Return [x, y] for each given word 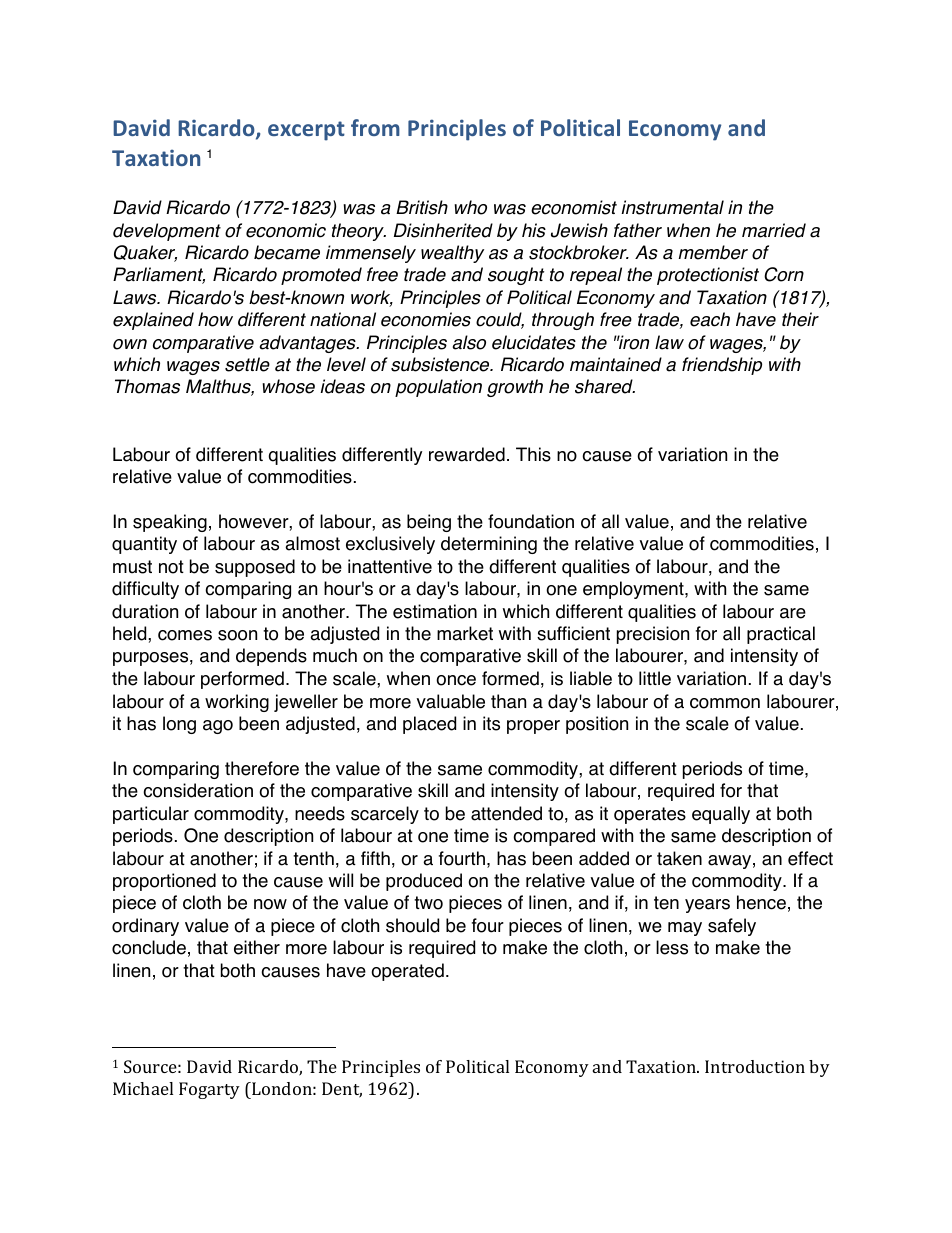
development [167, 232]
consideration [198, 790]
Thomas [147, 386]
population [438, 388]
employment [634, 590]
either [257, 947]
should [412, 925]
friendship [722, 366]
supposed [255, 568]
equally [721, 815]
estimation [435, 611]
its [491, 723]
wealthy [452, 254]
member [713, 252]
